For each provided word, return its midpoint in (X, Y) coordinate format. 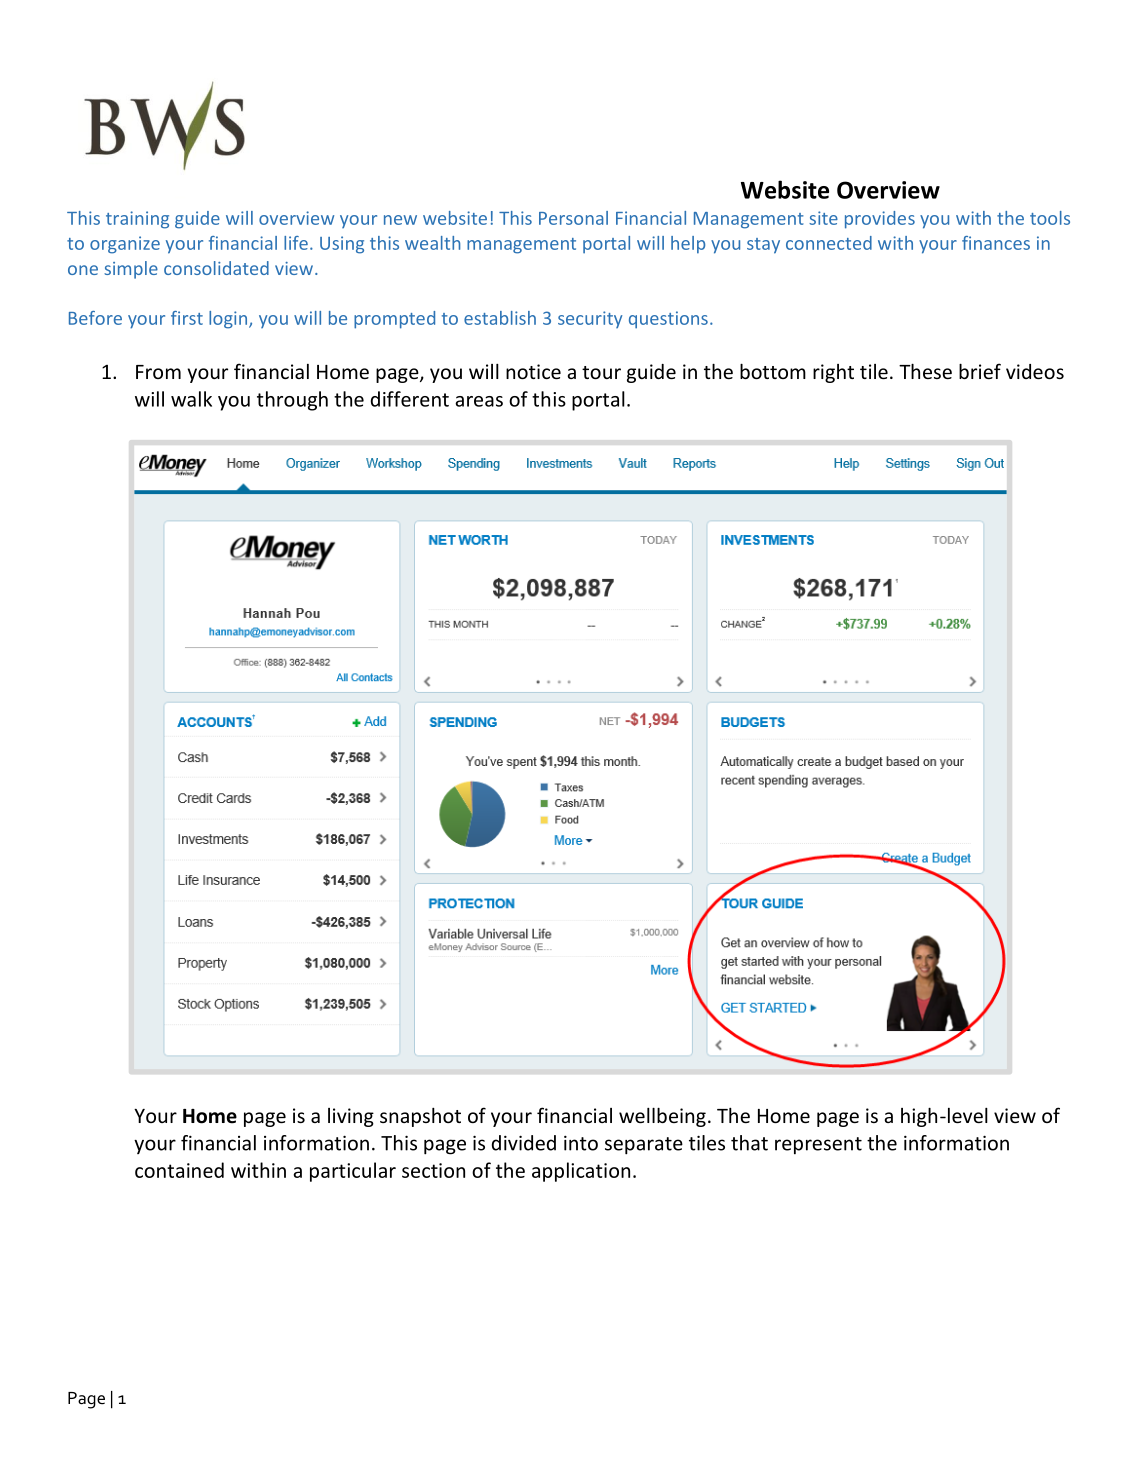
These (925, 371)
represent (818, 1145)
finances (996, 243)
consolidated (216, 268)
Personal (573, 218)
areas (479, 401)
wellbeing (662, 1117)
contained (179, 1170)
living (351, 1117)
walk (191, 399)
